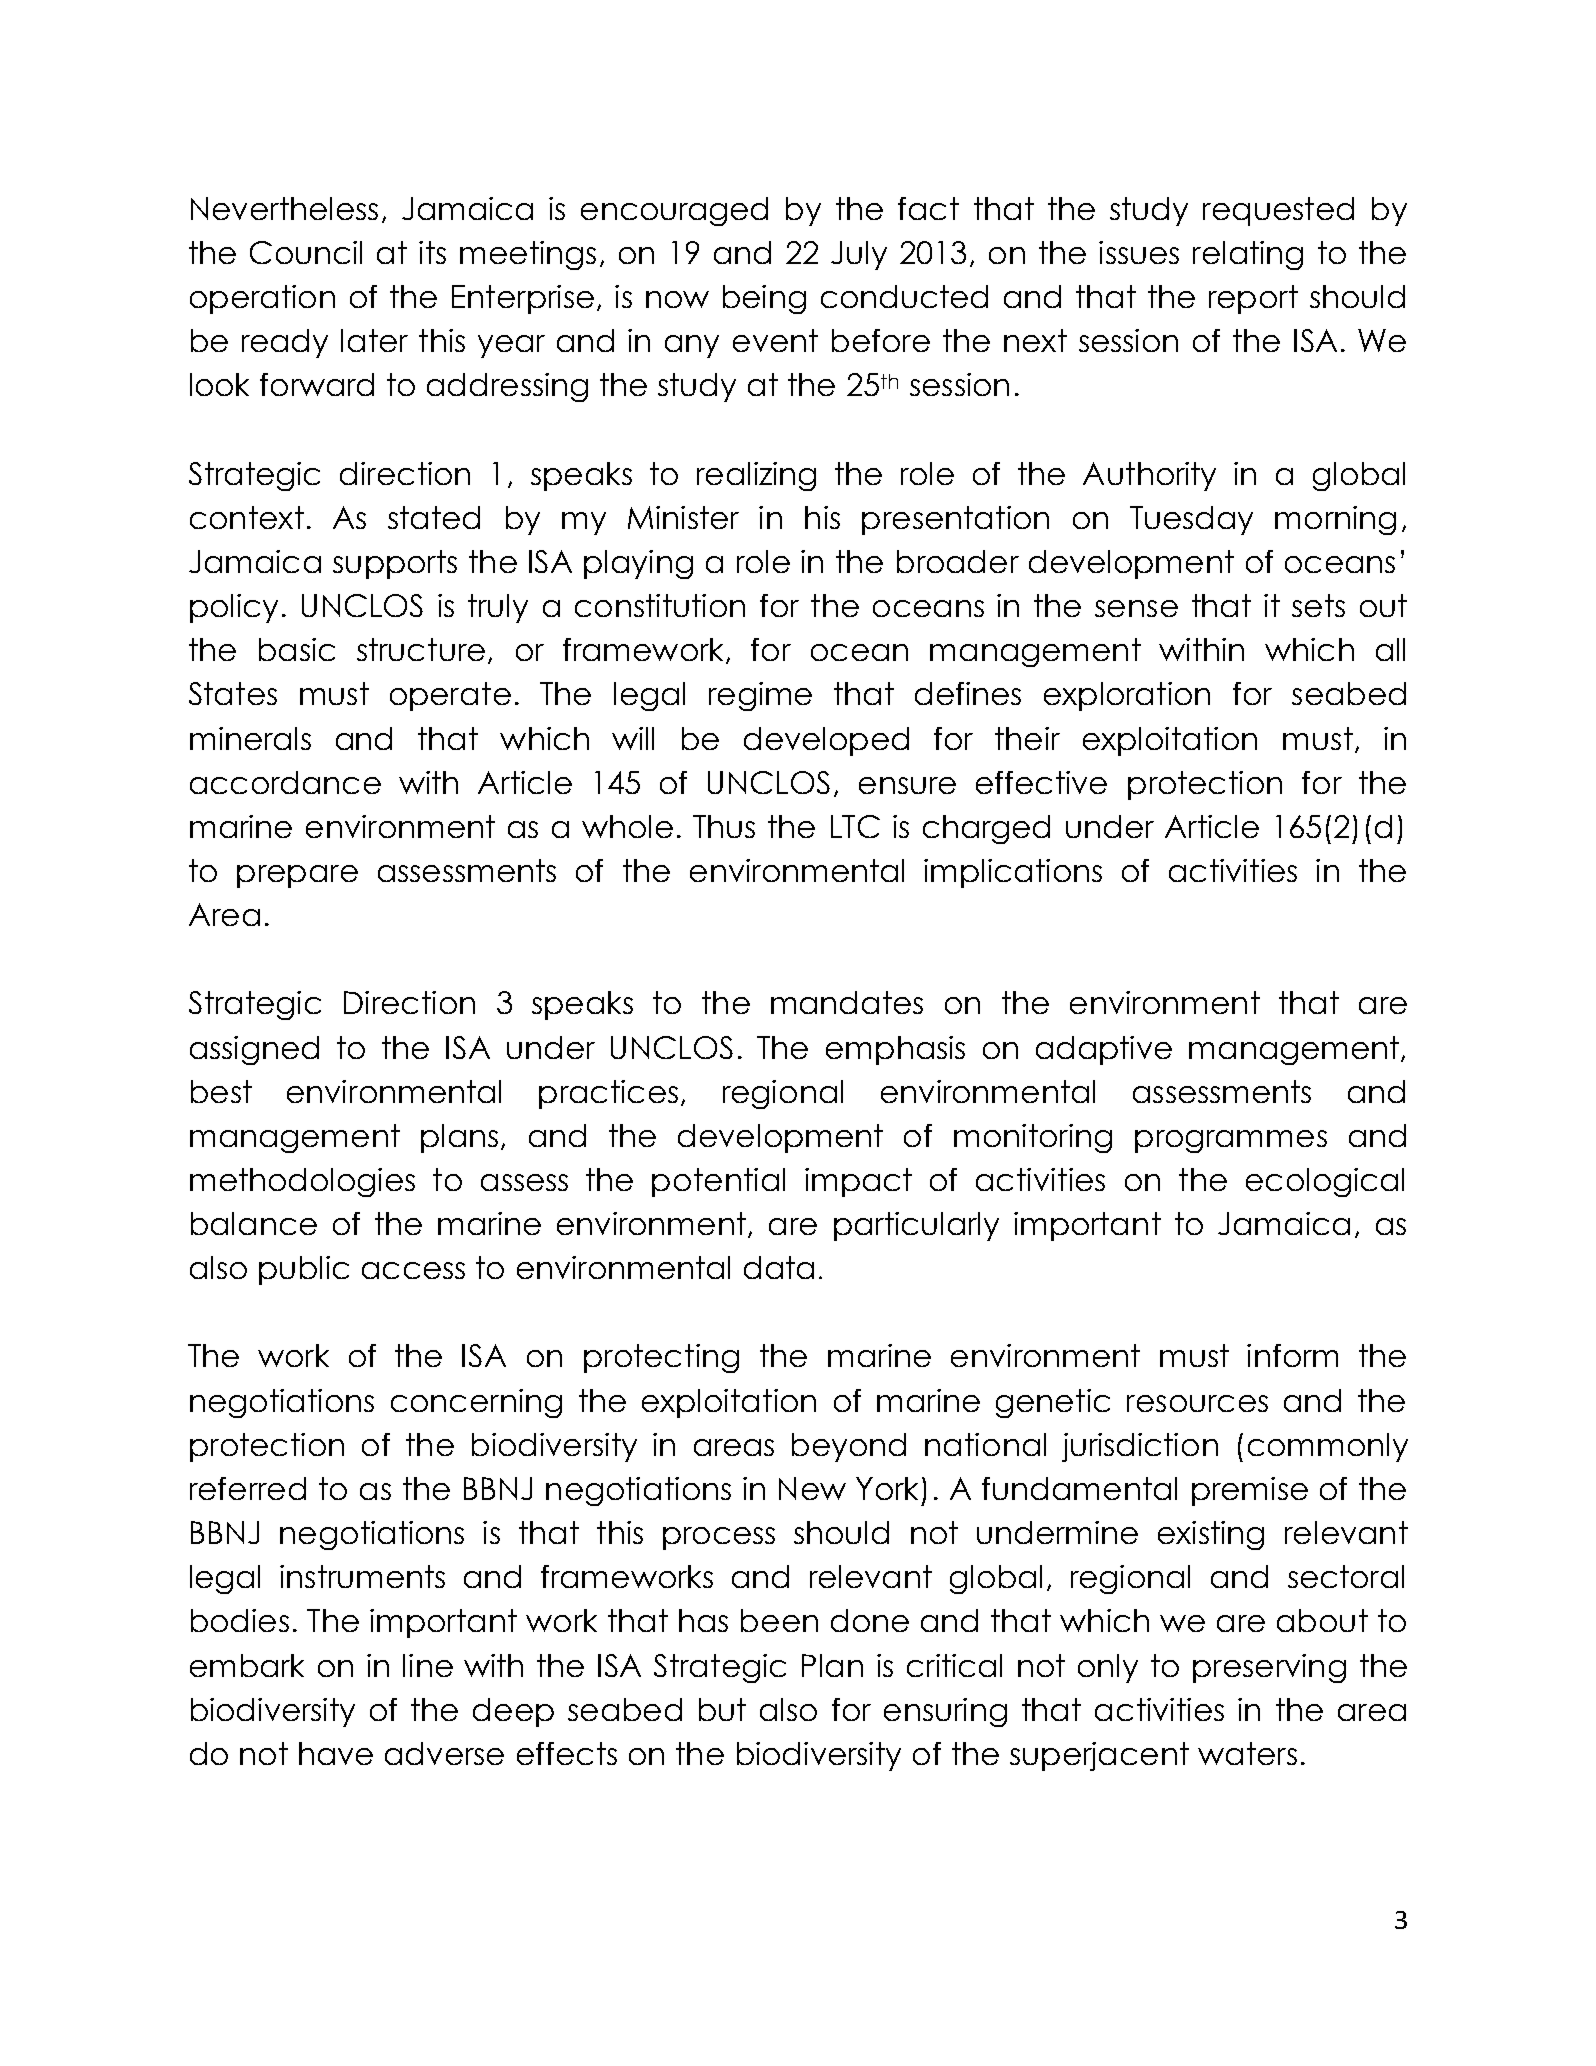 The height and width of the screenshot is (2066, 1596). I want to click on Council, so click(306, 252).
